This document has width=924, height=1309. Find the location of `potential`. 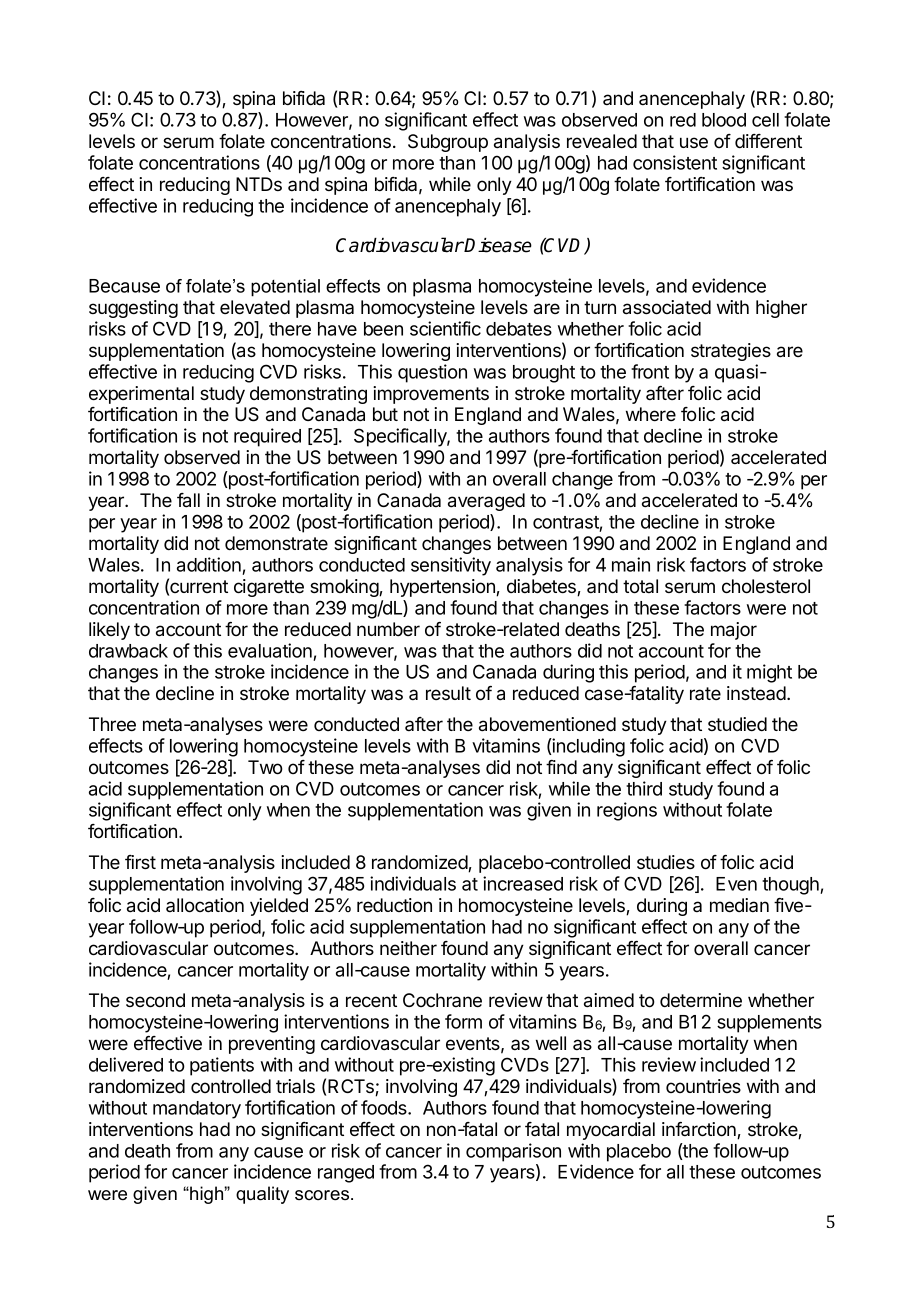

potential is located at coordinates (285, 288).
